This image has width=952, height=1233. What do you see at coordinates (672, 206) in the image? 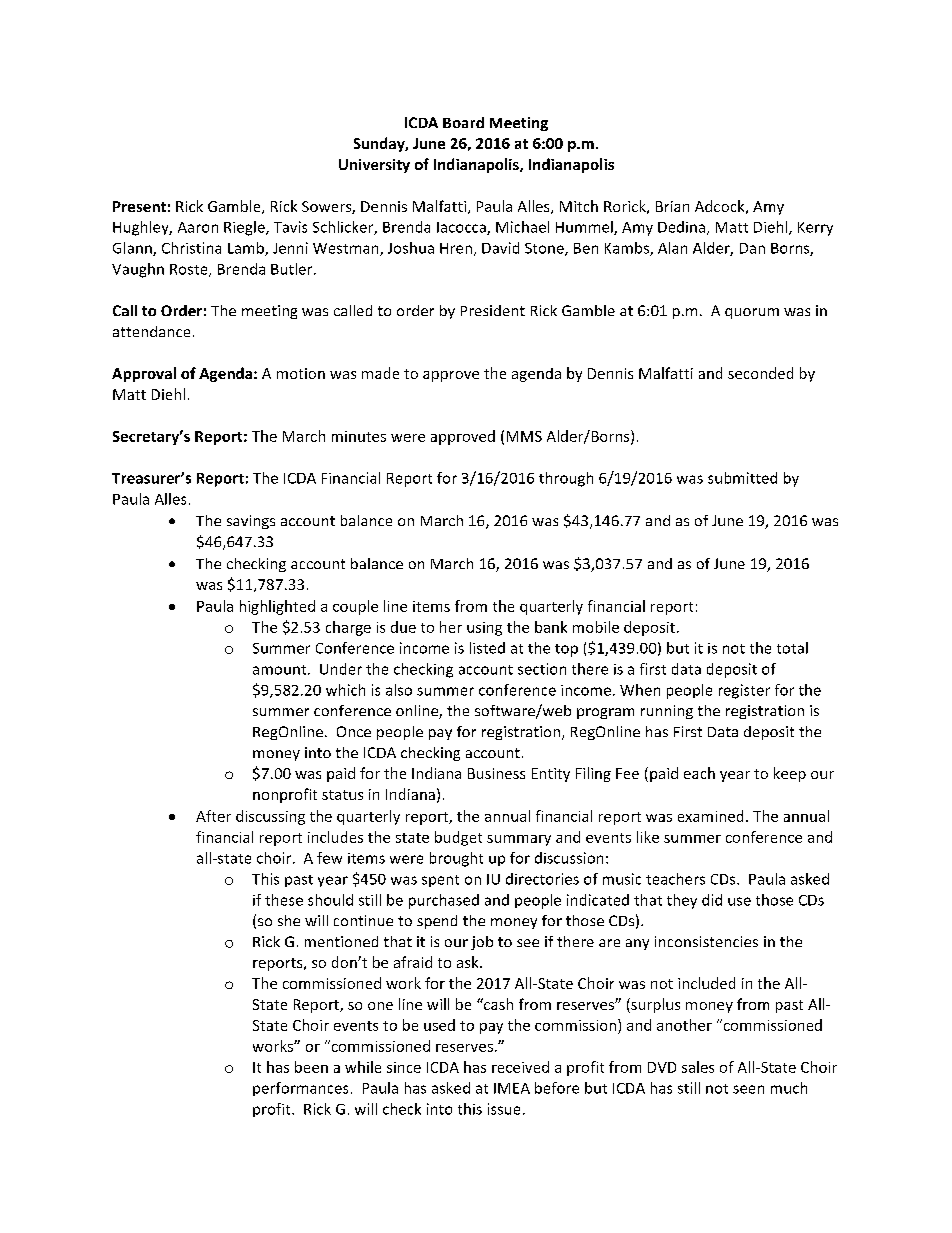
I see `Brian` at bounding box center [672, 206].
